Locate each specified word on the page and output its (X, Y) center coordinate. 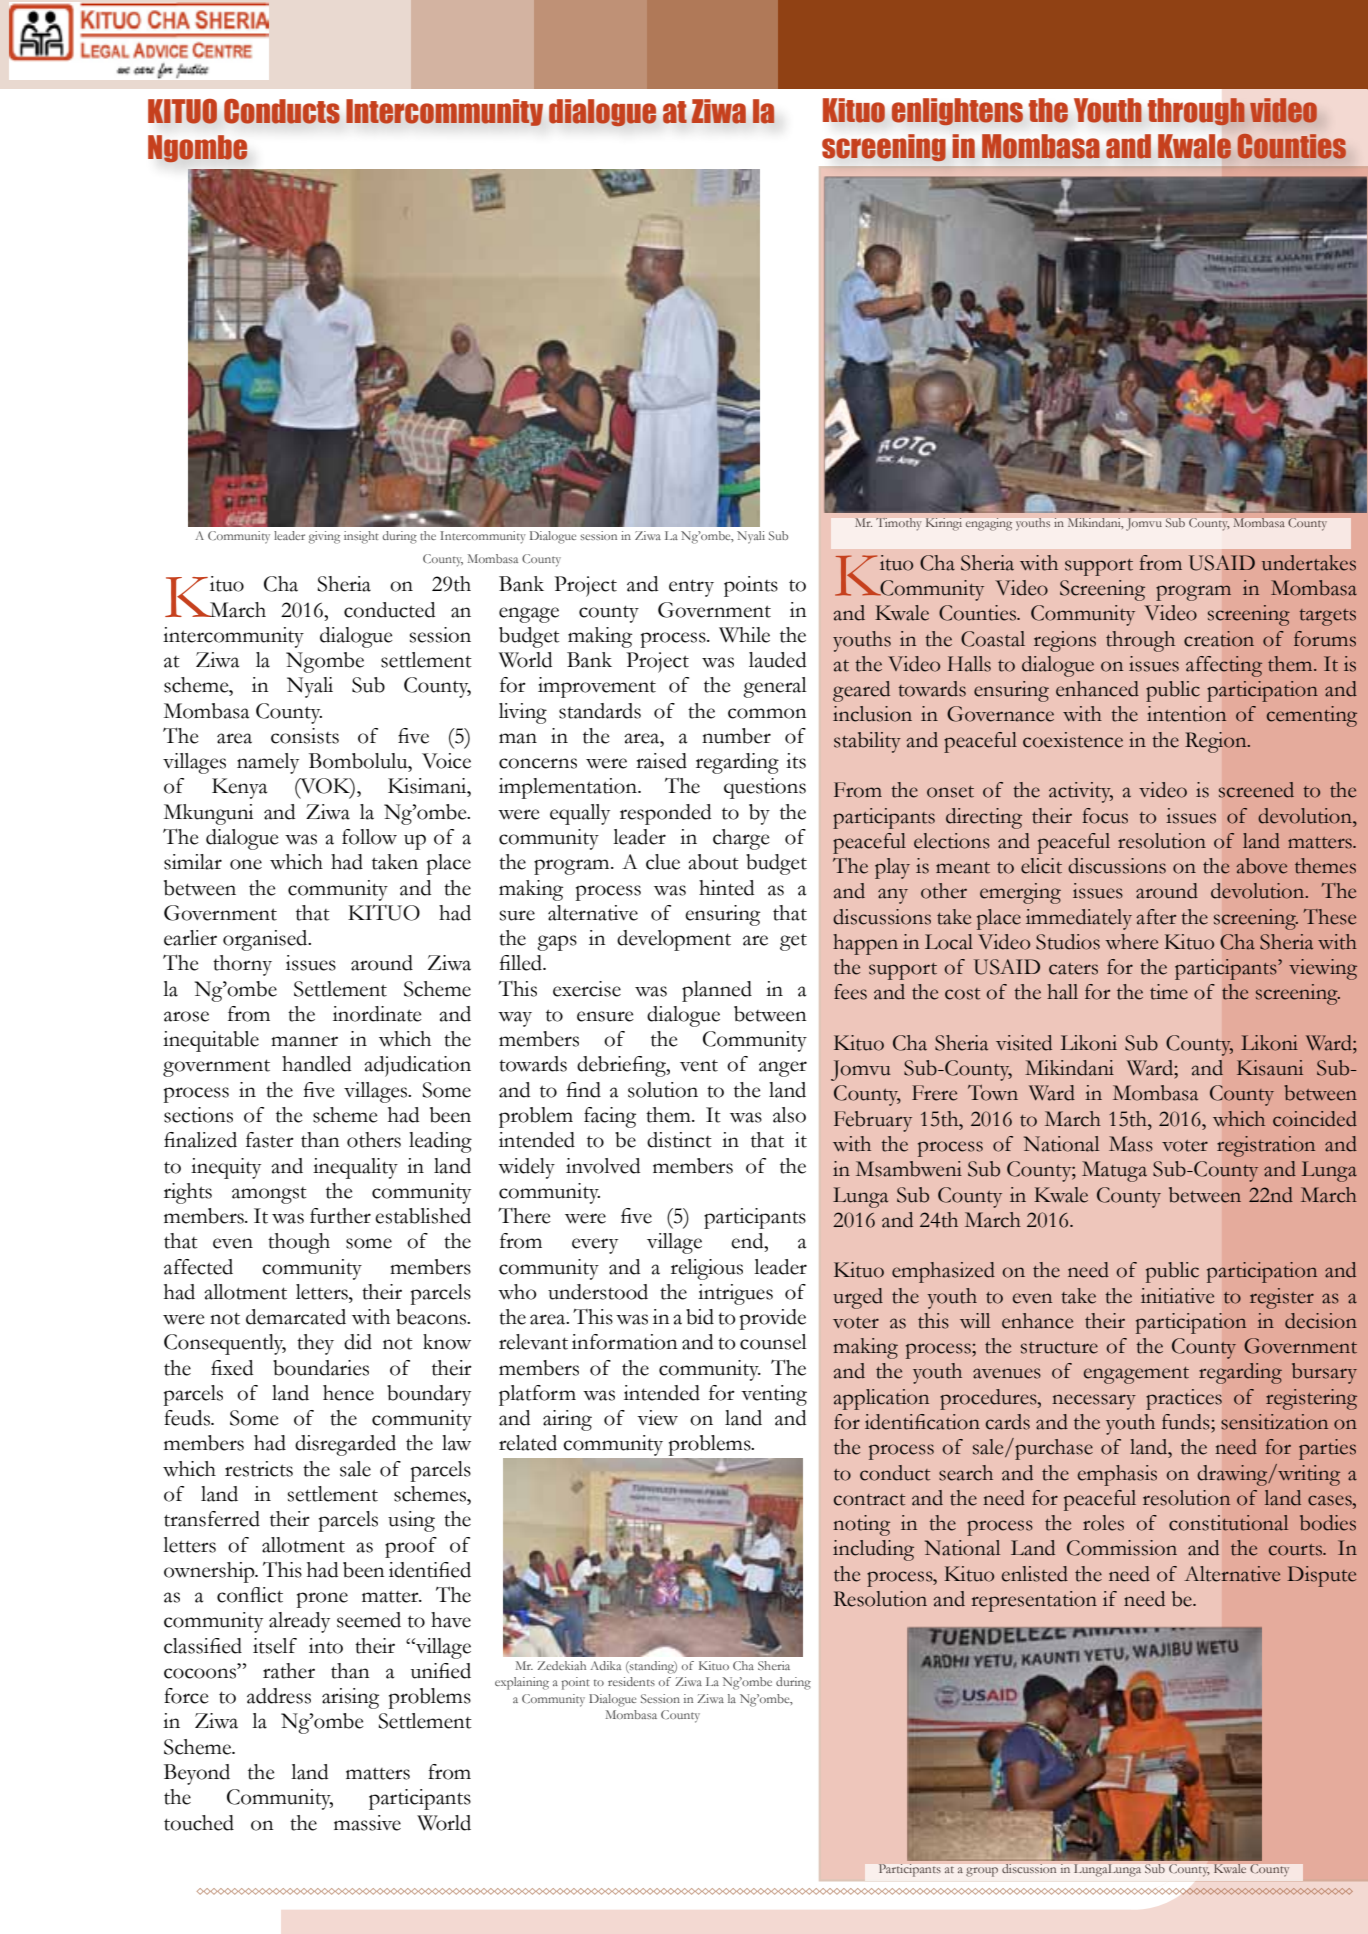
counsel (773, 1342)
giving (324, 537)
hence (348, 1393)
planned (717, 991)
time (1169, 992)
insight (361, 537)
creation (1219, 639)
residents (631, 1681)
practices (1184, 1399)
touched (199, 1823)
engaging (989, 524)
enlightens (957, 112)
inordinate (377, 1014)
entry (691, 588)
